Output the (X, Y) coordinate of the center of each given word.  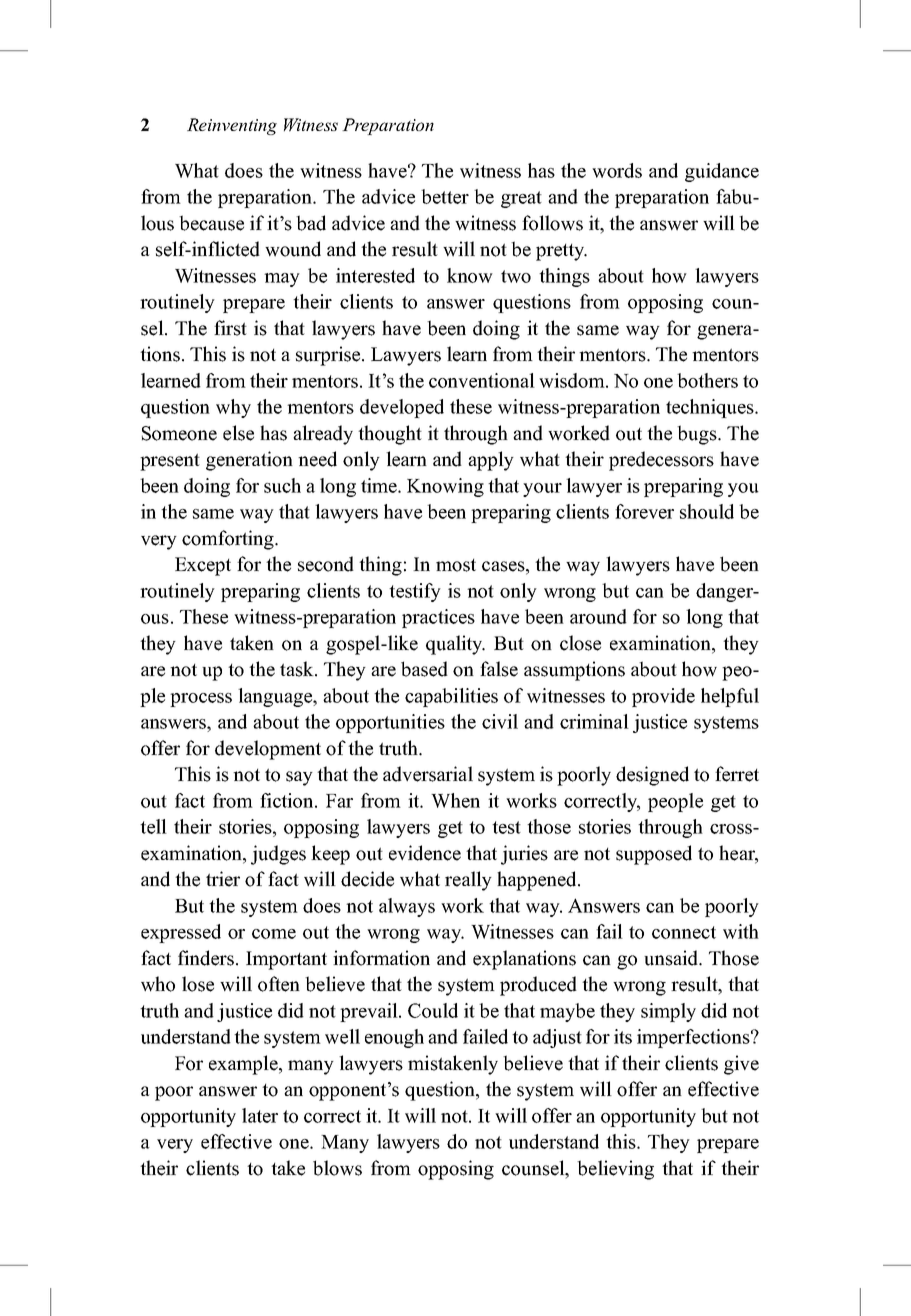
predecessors (661, 461)
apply (491, 461)
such (282, 485)
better (445, 196)
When (455, 800)
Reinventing (232, 126)
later (260, 1115)
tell (153, 826)
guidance (722, 172)
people (675, 802)
